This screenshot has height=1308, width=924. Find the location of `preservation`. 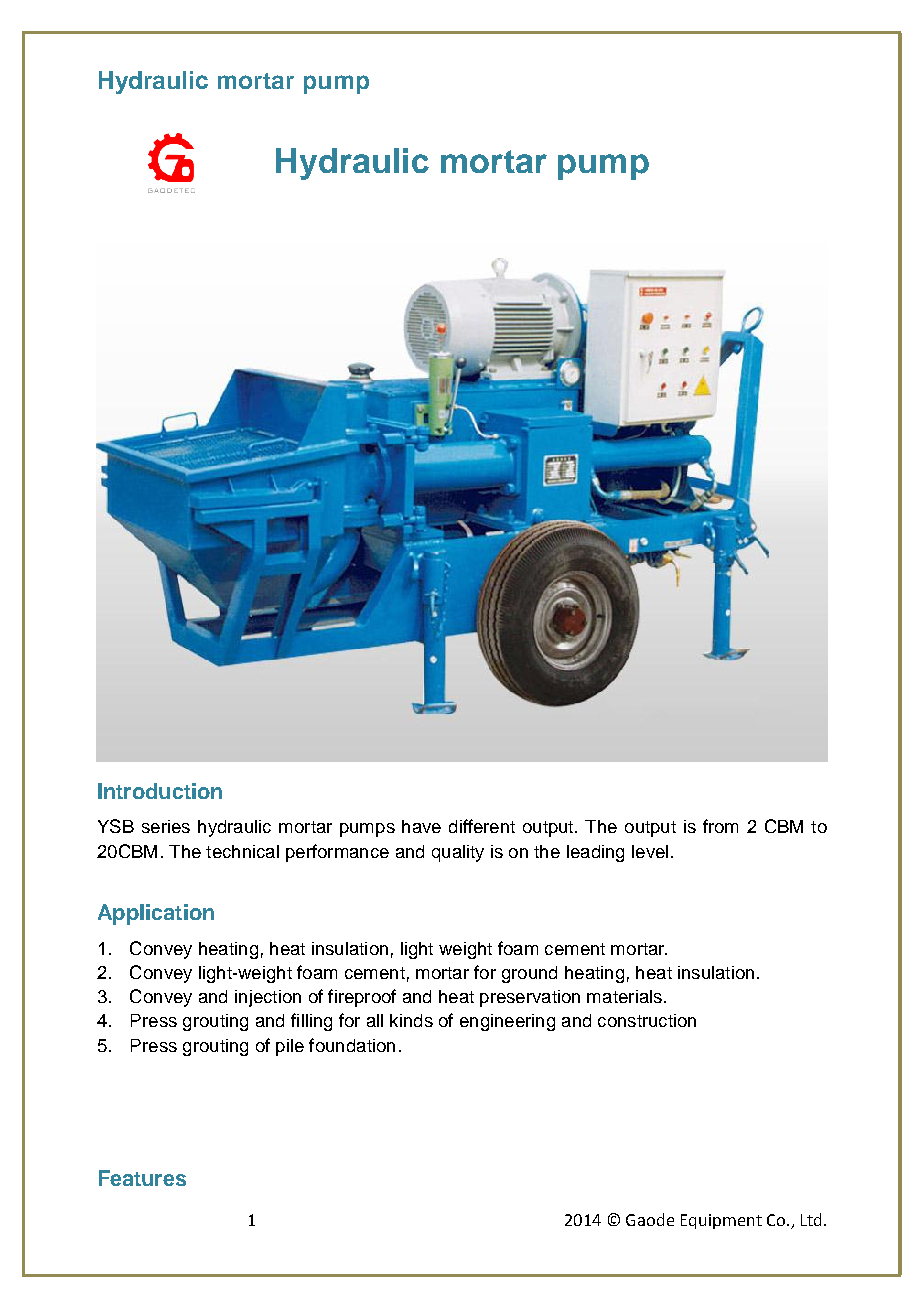

preservation is located at coordinates (530, 998).
